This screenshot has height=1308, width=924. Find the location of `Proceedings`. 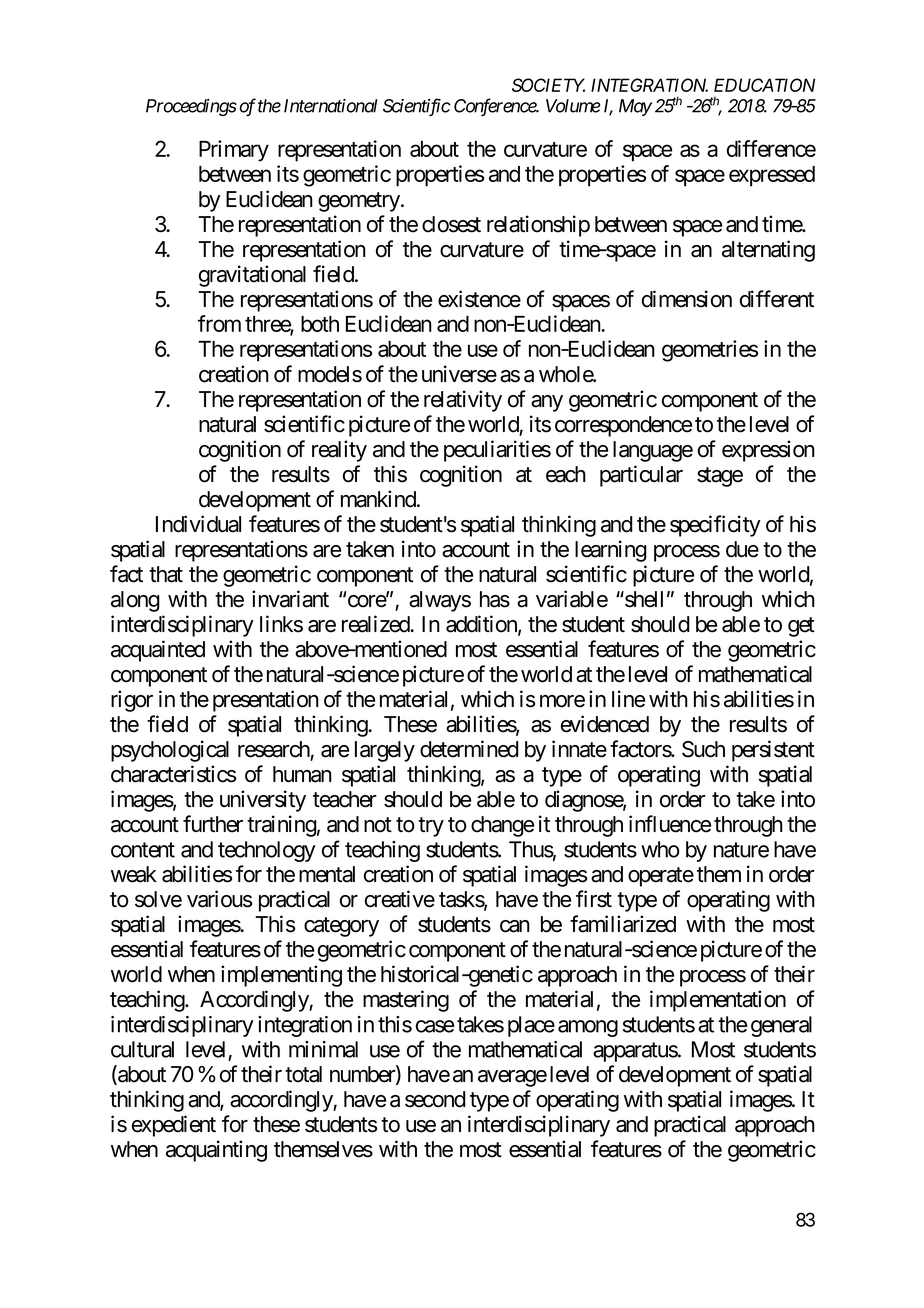

Proceedings is located at coordinates (191, 107).
